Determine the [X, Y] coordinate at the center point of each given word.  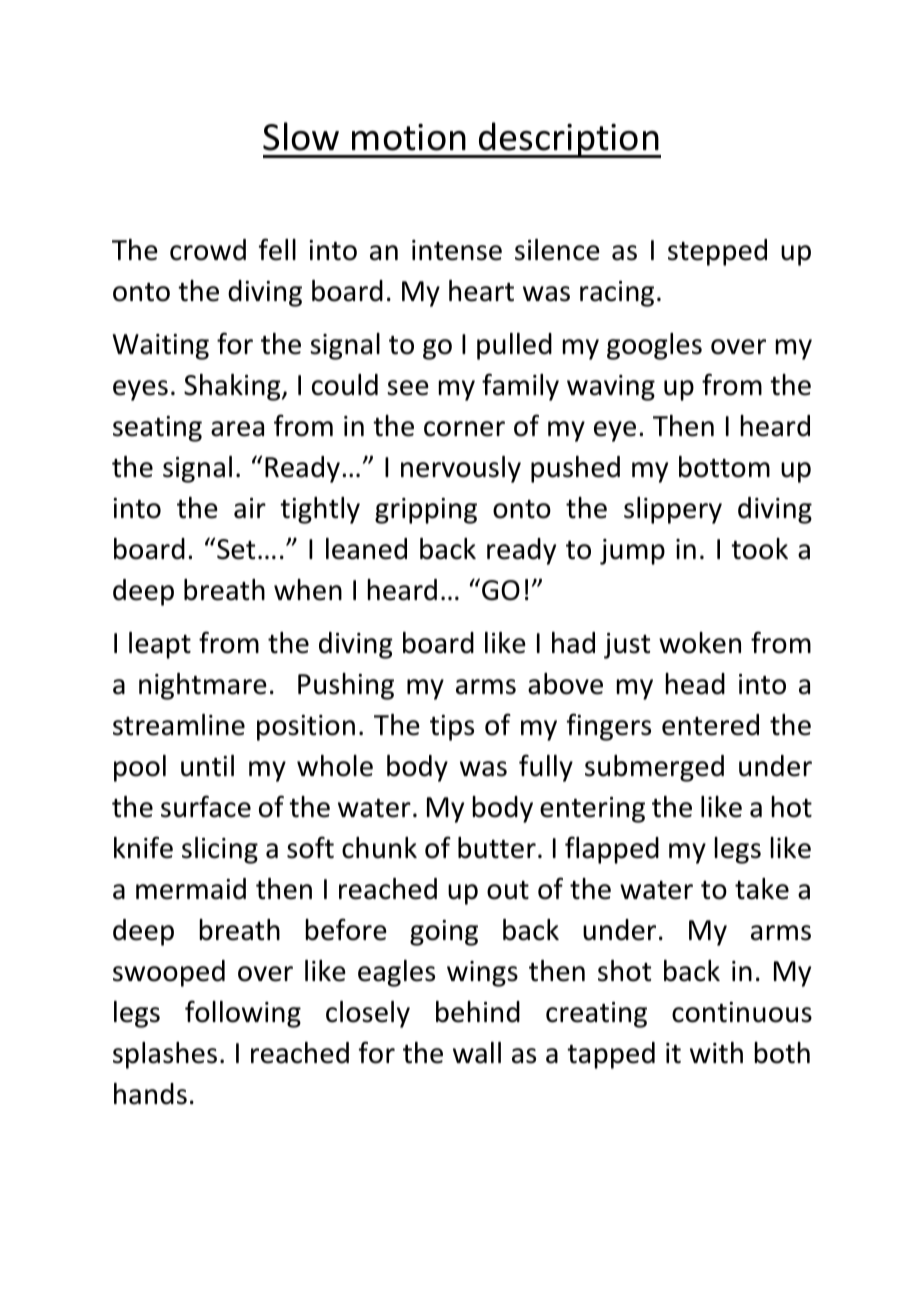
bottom [724, 467]
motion [409, 137]
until [207, 766]
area [237, 429]
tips [452, 728]
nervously [461, 469]
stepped [717, 252]
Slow [301, 136]
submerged [654, 768]
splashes [165, 1055]
